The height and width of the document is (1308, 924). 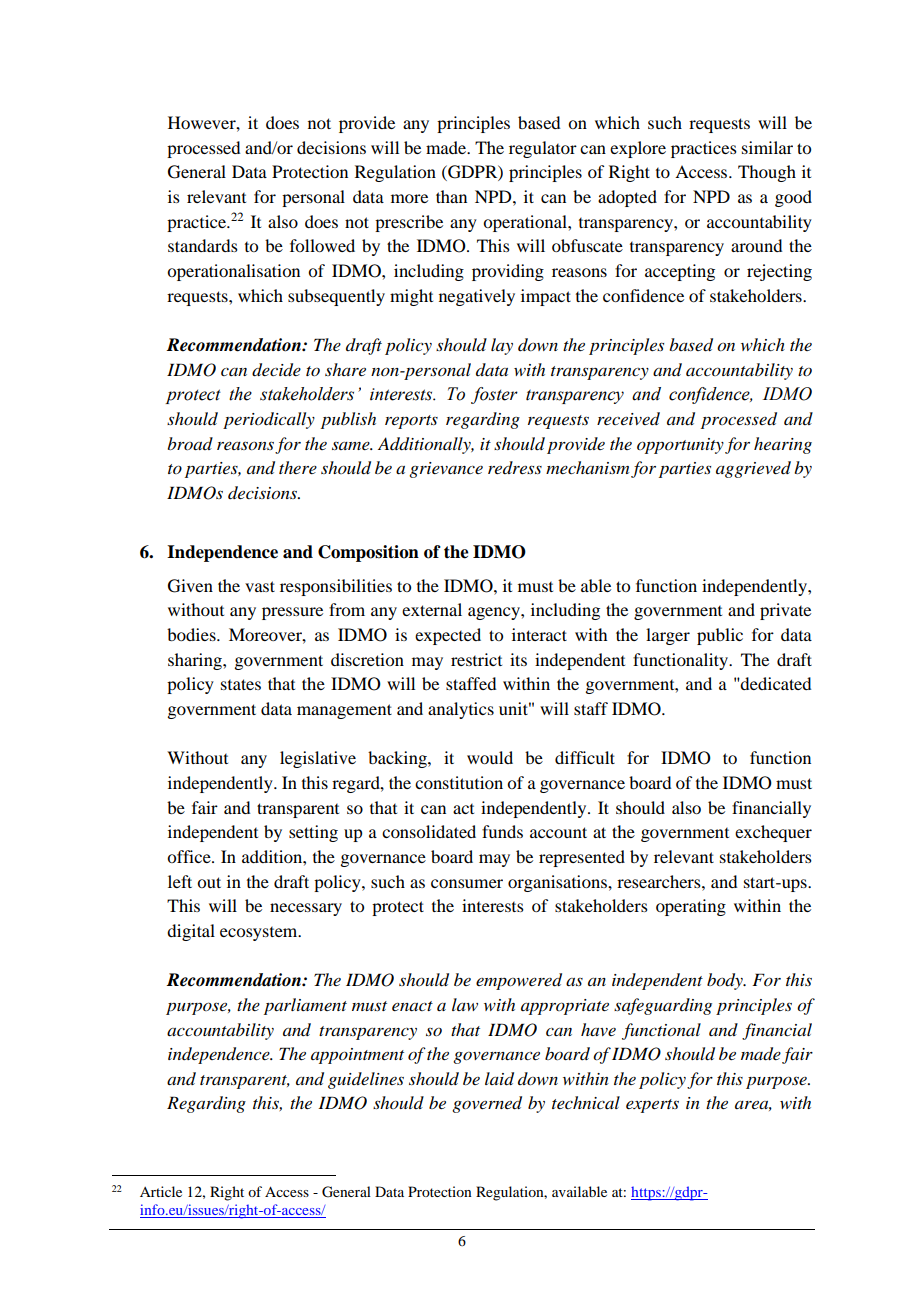 What do you see at coordinates (487, 1104) in the document?
I see `governed` at bounding box center [487, 1104].
